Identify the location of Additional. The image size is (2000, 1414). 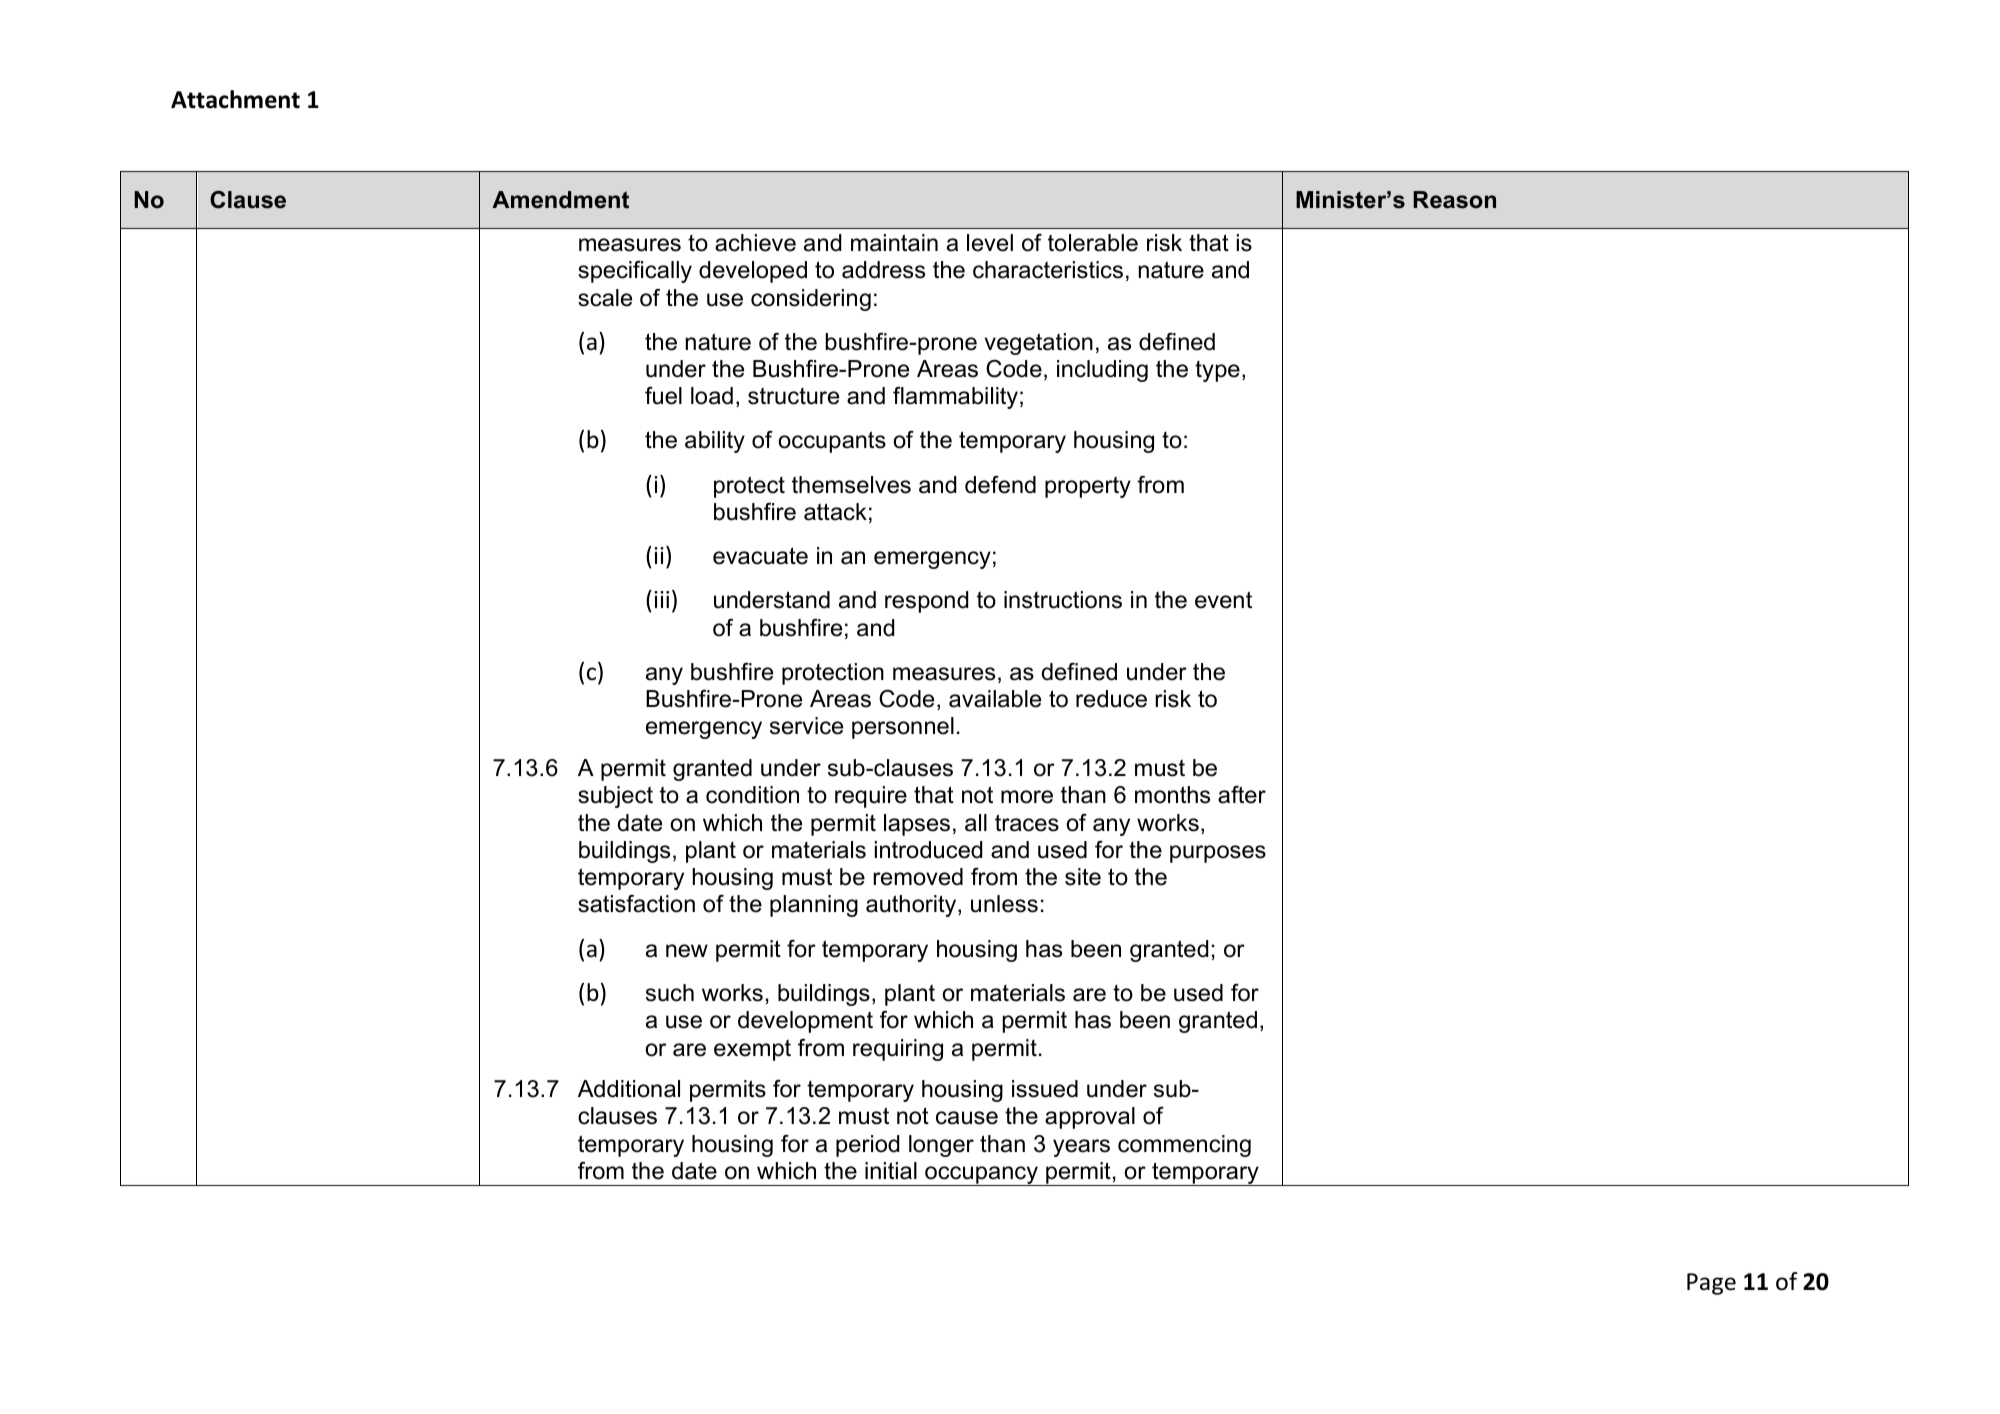
(629, 1089).
